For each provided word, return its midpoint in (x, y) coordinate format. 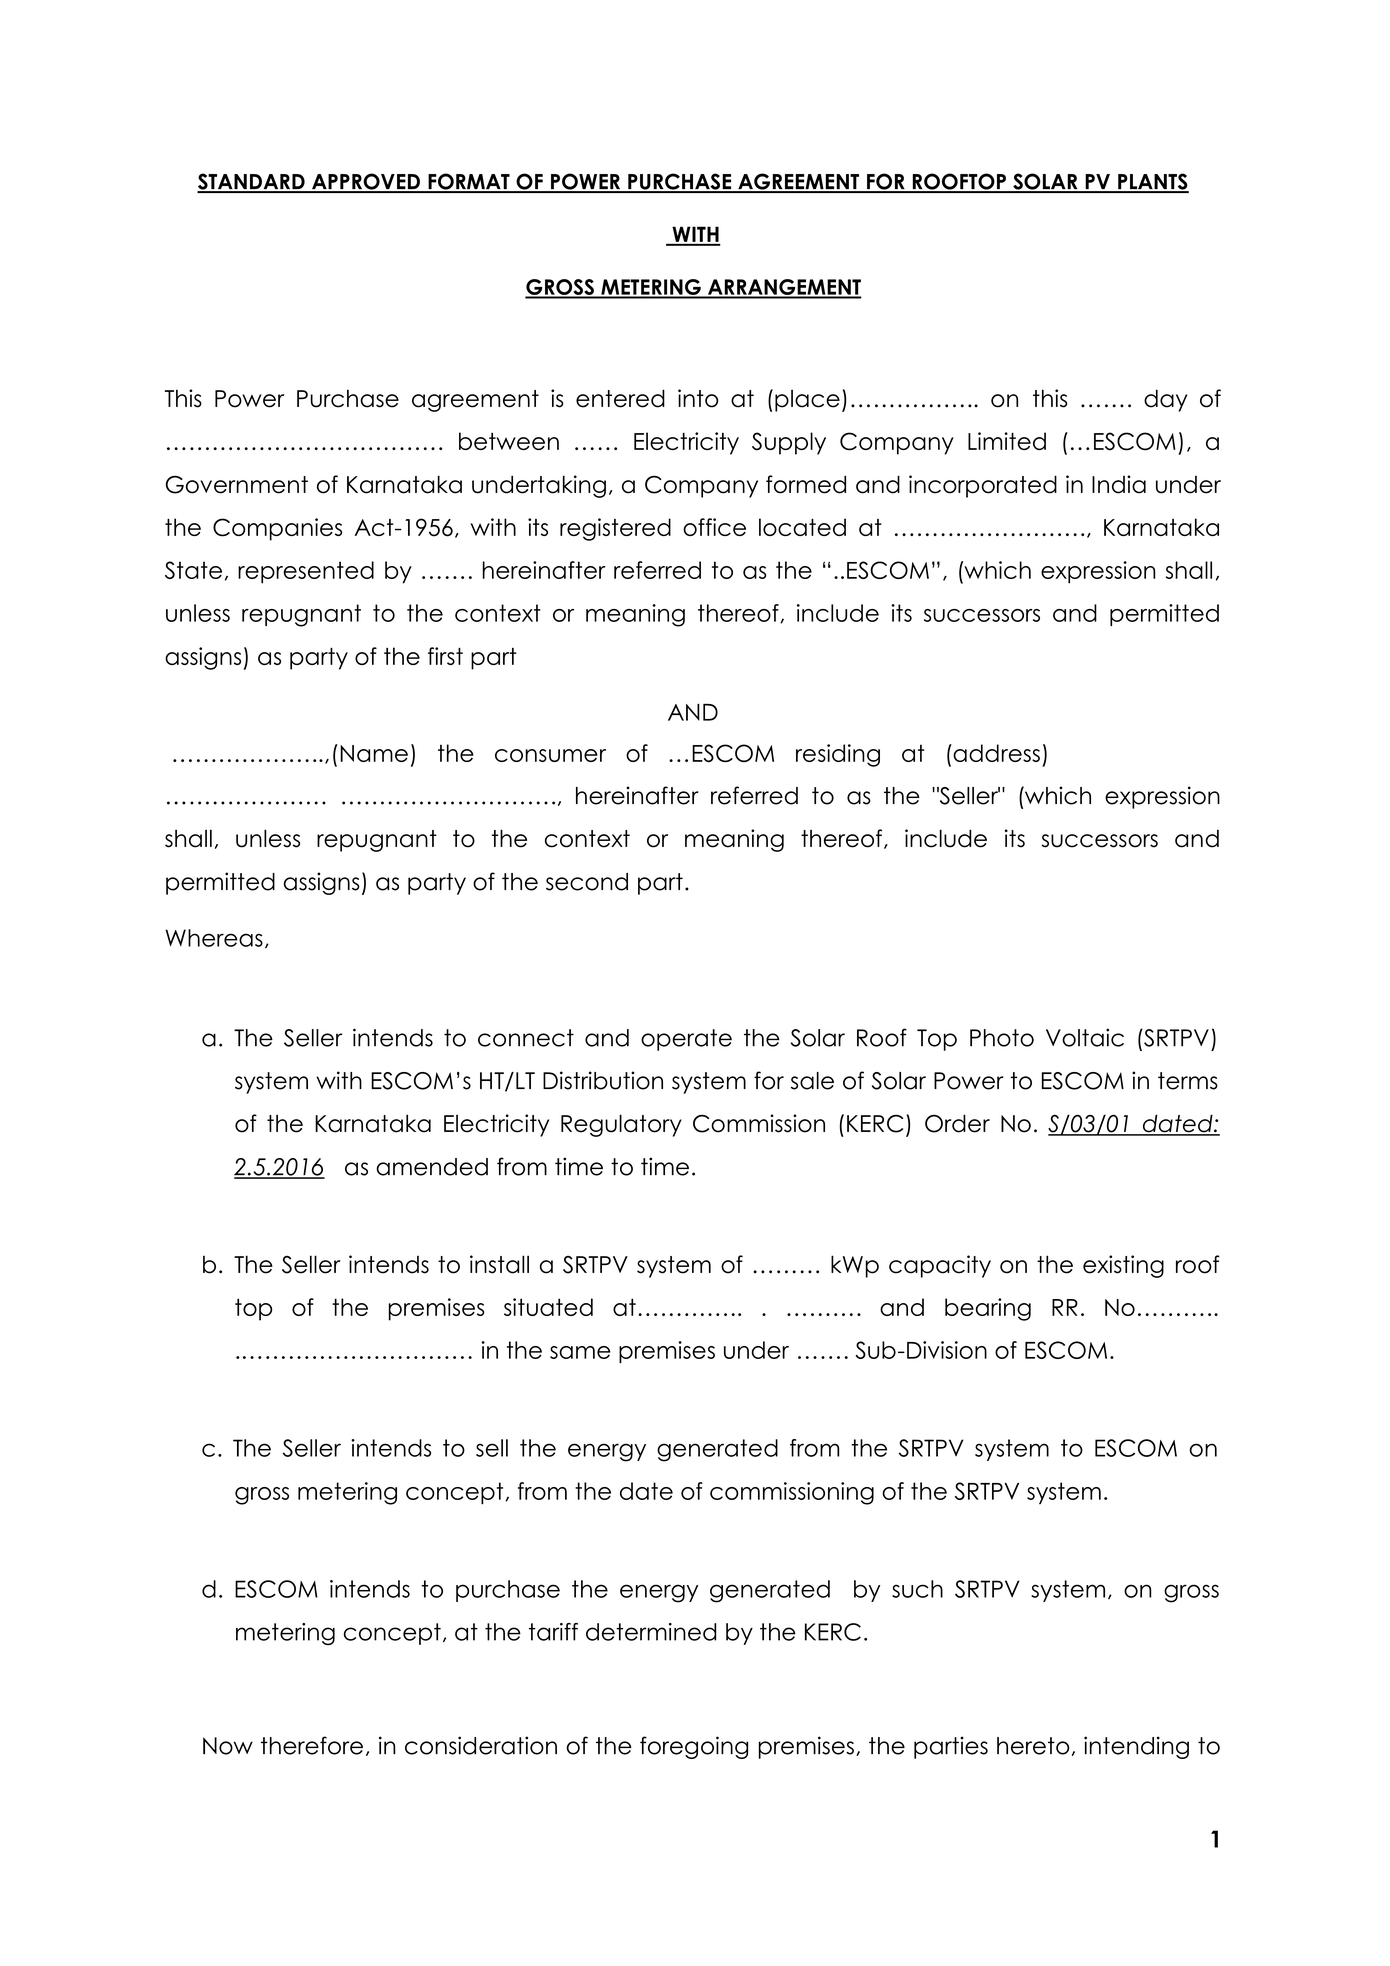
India (1119, 484)
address (995, 753)
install (499, 1264)
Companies (277, 529)
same (580, 1352)
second (587, 882)
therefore (312, 1745)
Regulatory (621, 1125)
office (714, 527)
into (698, 398)
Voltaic (1085, 1037)
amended (432, 1167)
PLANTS (1152, 182)
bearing (988, 1309)
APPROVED (366, 182)
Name (374, 753)
